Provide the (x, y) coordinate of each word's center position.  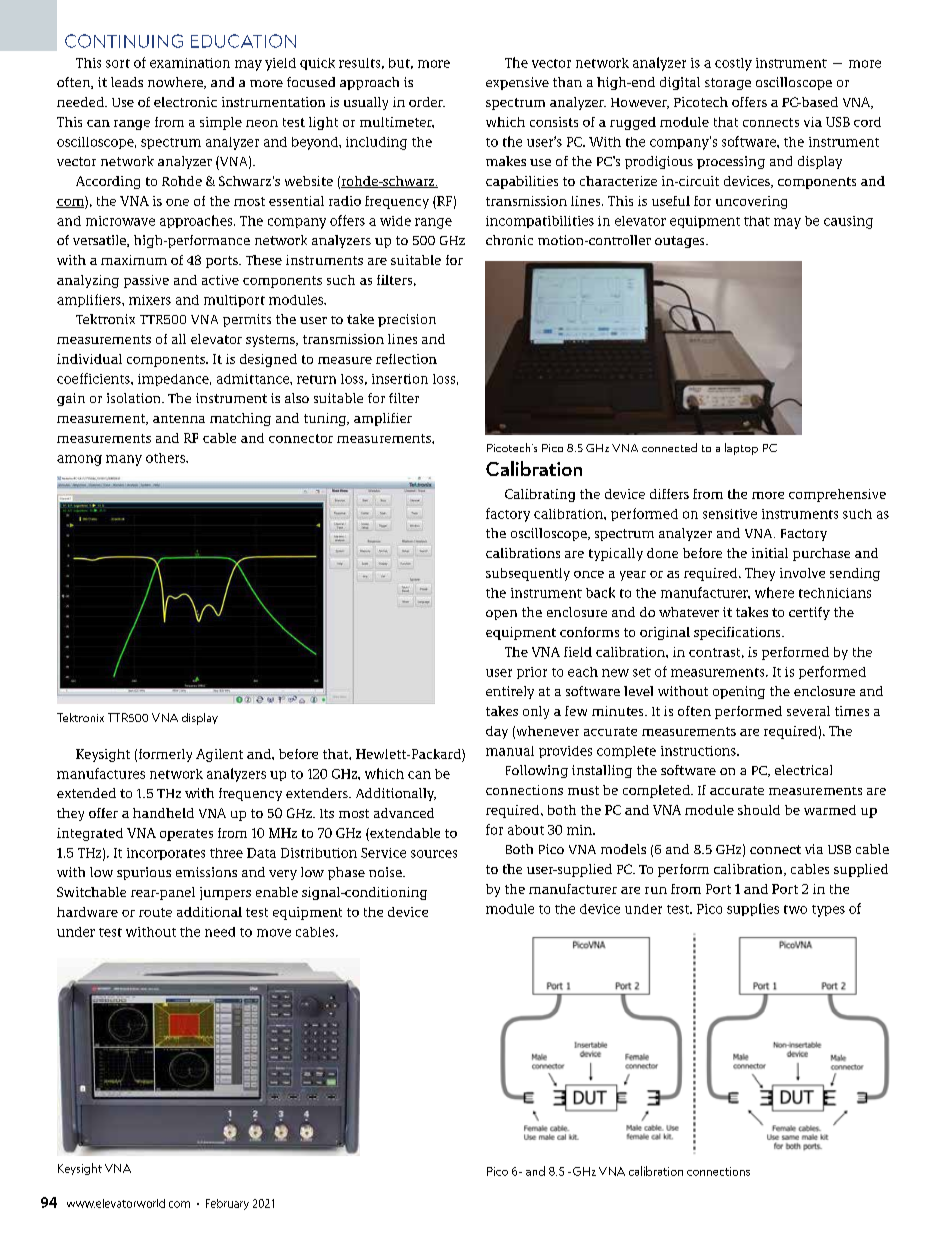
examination (190, 63)
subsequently (528, 574)
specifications (738, 633)
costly (733, 64)
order (427, 102)
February (227, 1204)
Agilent (219, 755)
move (274, 933)
